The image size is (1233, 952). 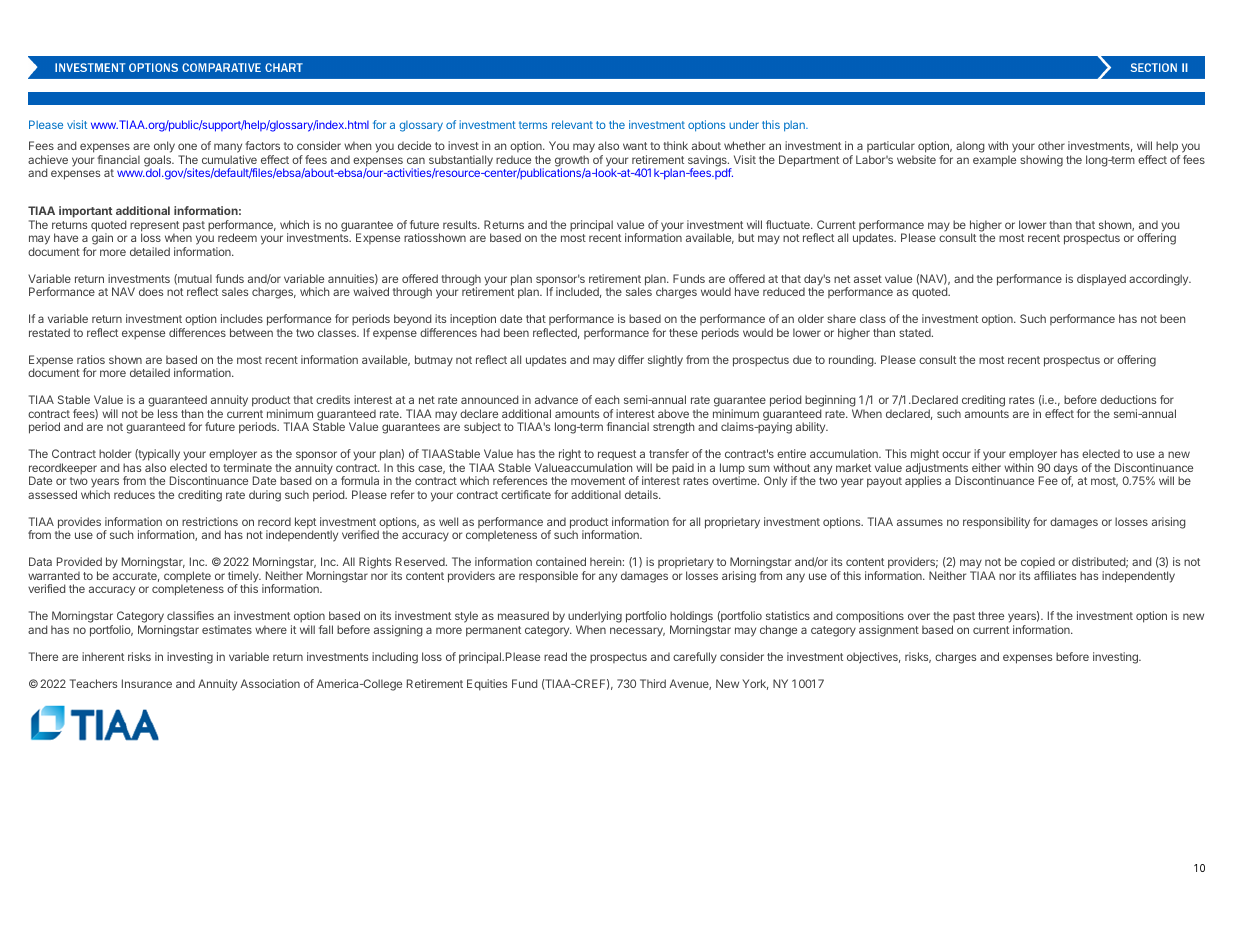 What do you see at coordinates (683, 332) in the image?
I see `these` at bounding box center [683, 332].
